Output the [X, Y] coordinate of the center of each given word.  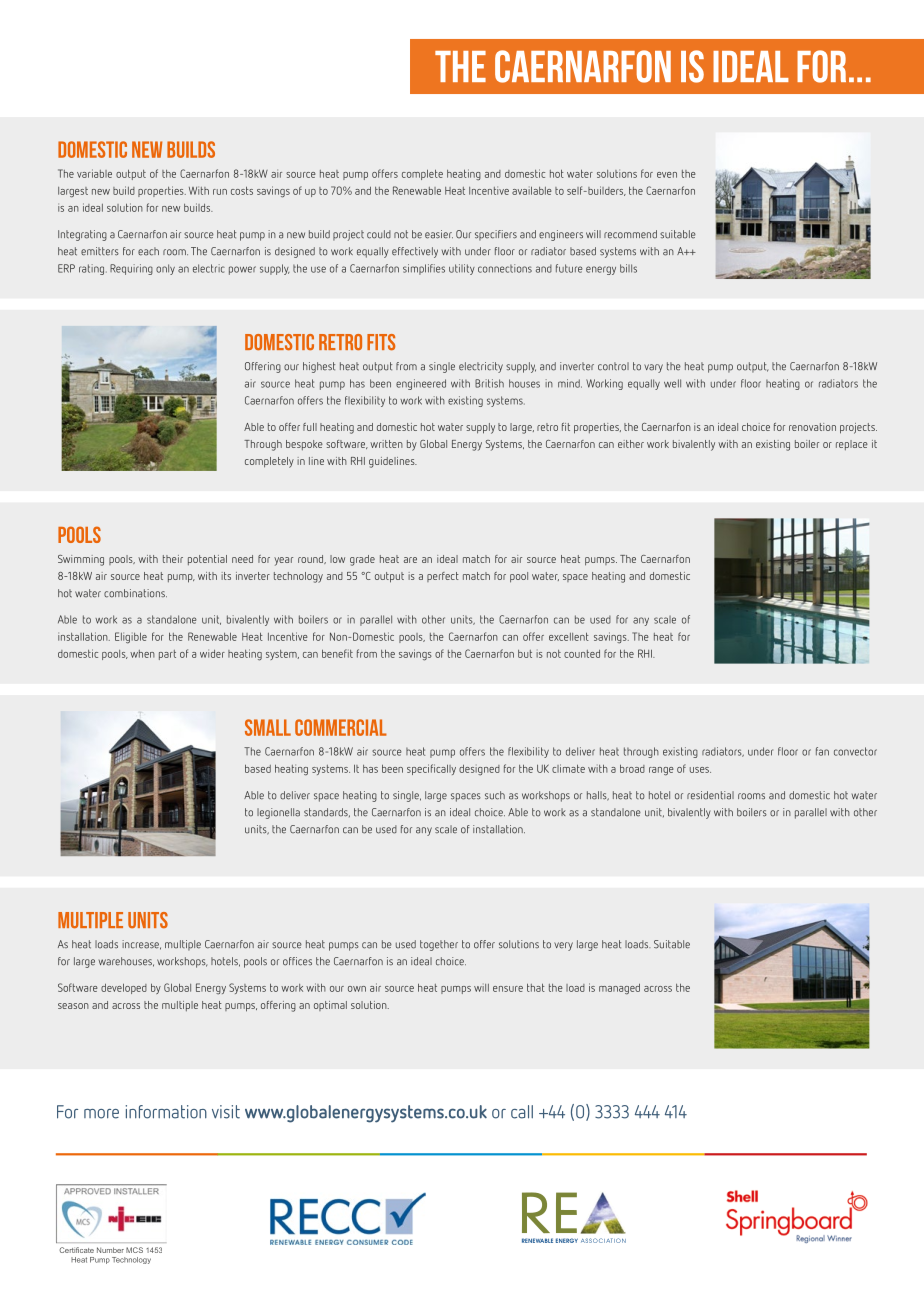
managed [619, 989]
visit [226, 1112]
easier [439, 234]
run [220, 192]
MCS [134, 1250]
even [667, 175]
